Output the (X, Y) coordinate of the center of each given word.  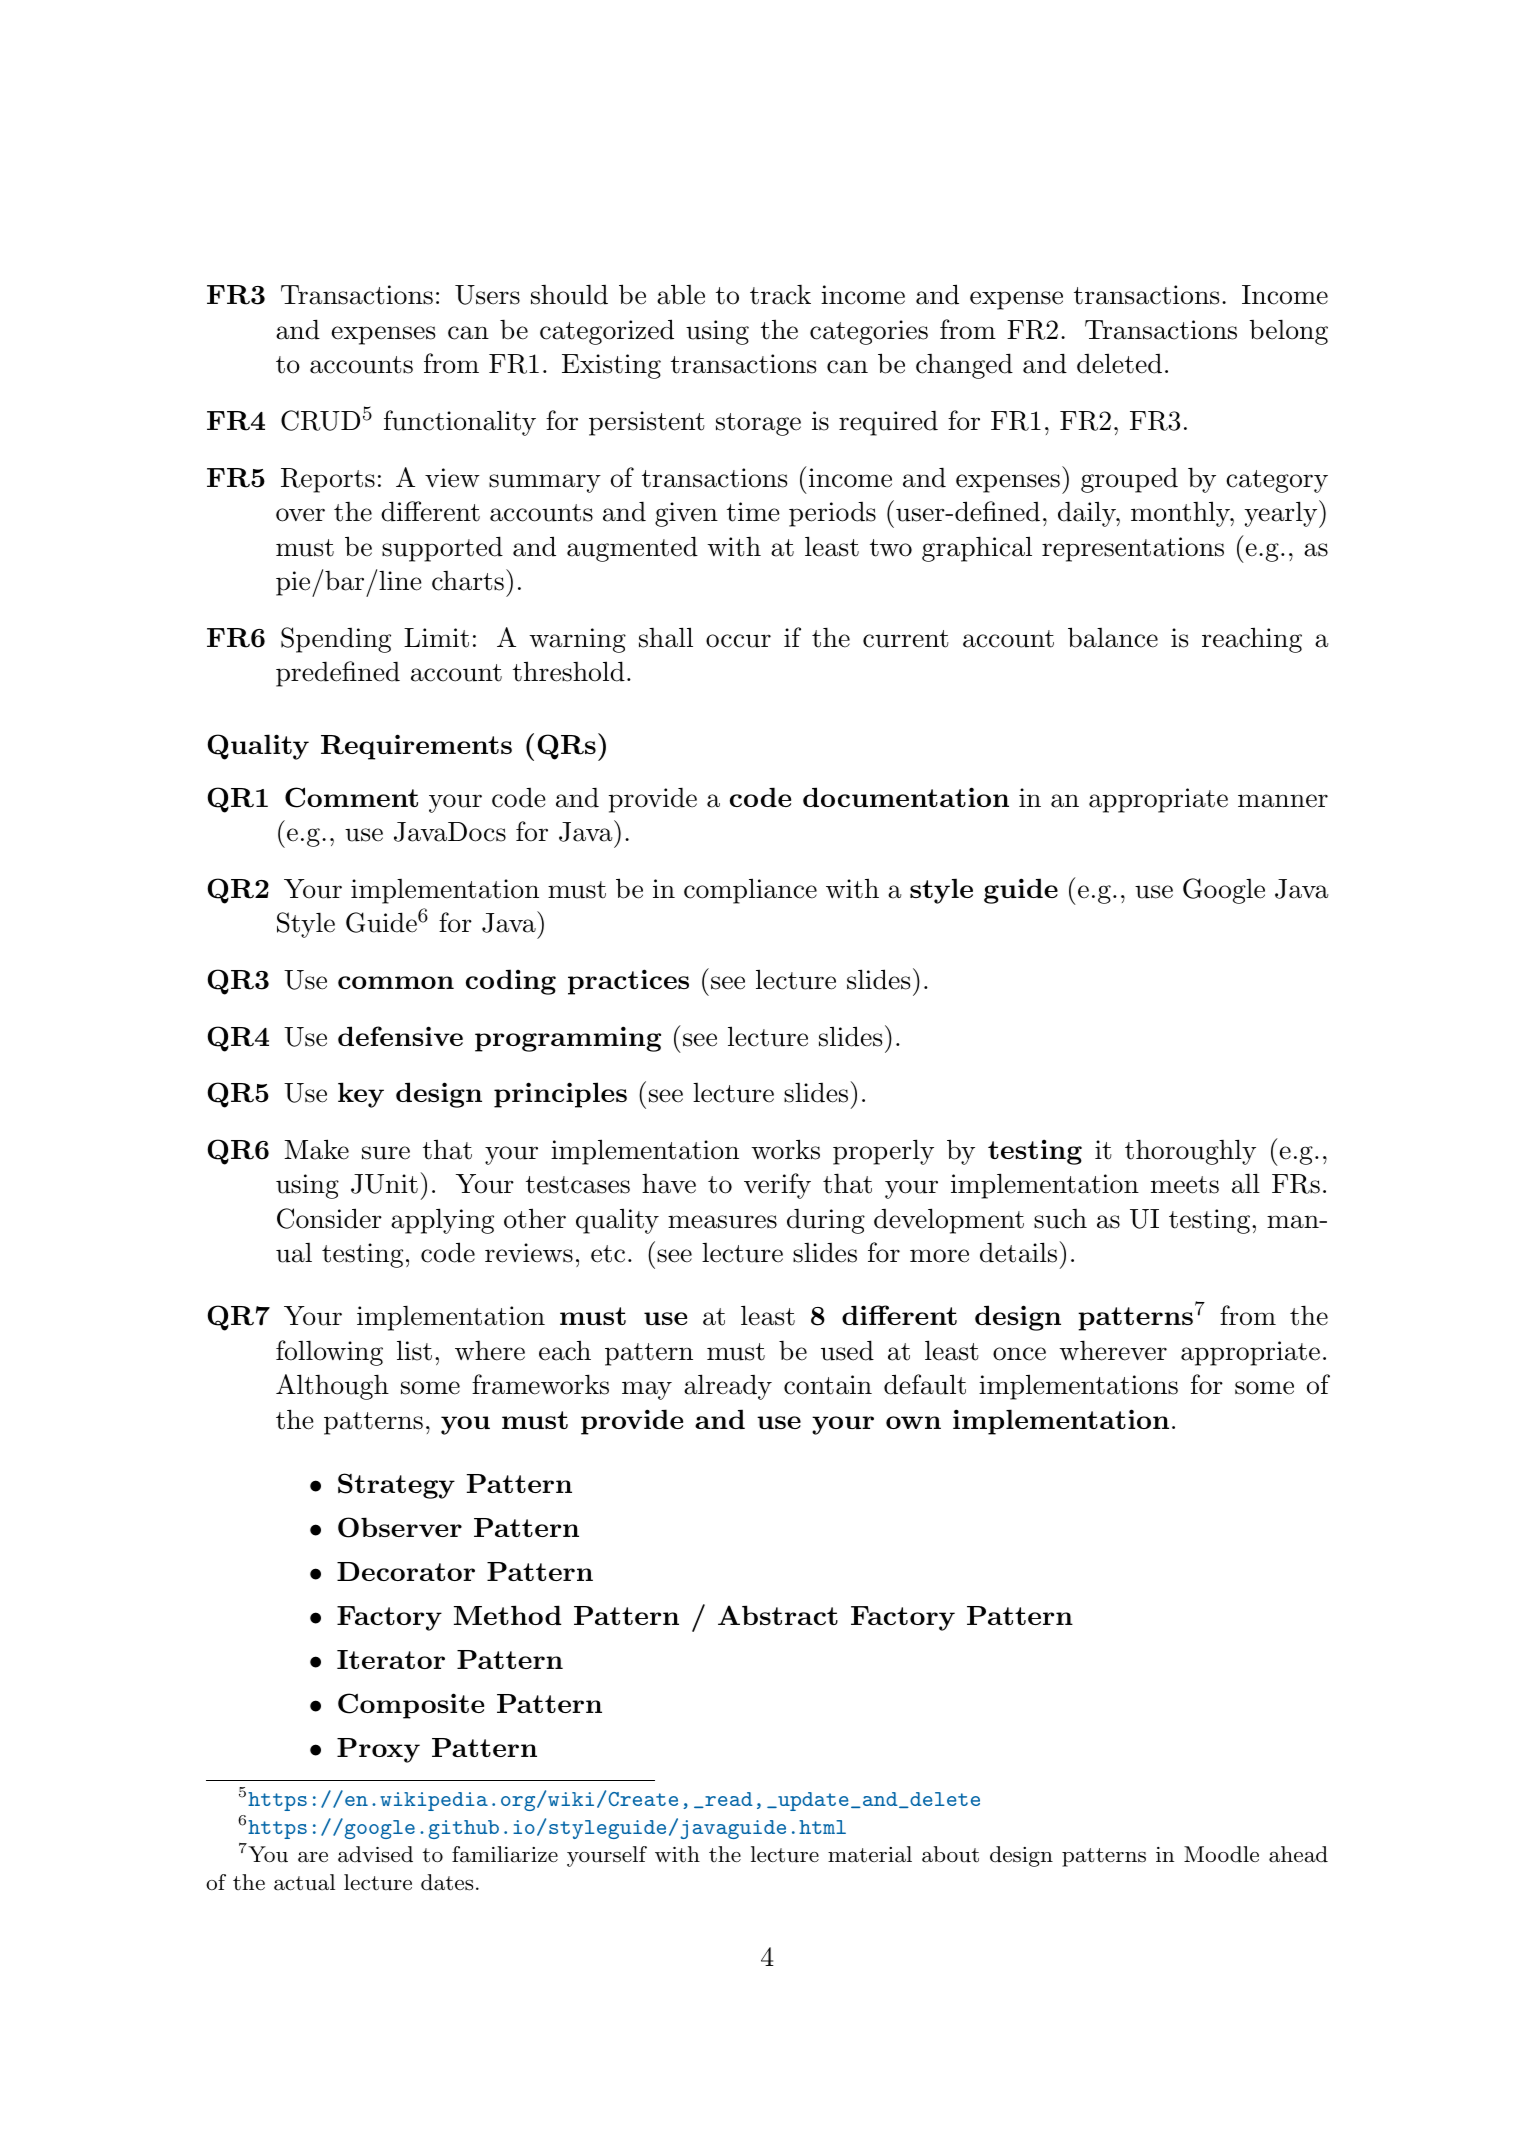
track (780, 295)
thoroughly (1190, 1152)
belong (1289, 332)
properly (883, 1152)
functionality (460, 423)
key (361, 1095)
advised (375, 1854)
